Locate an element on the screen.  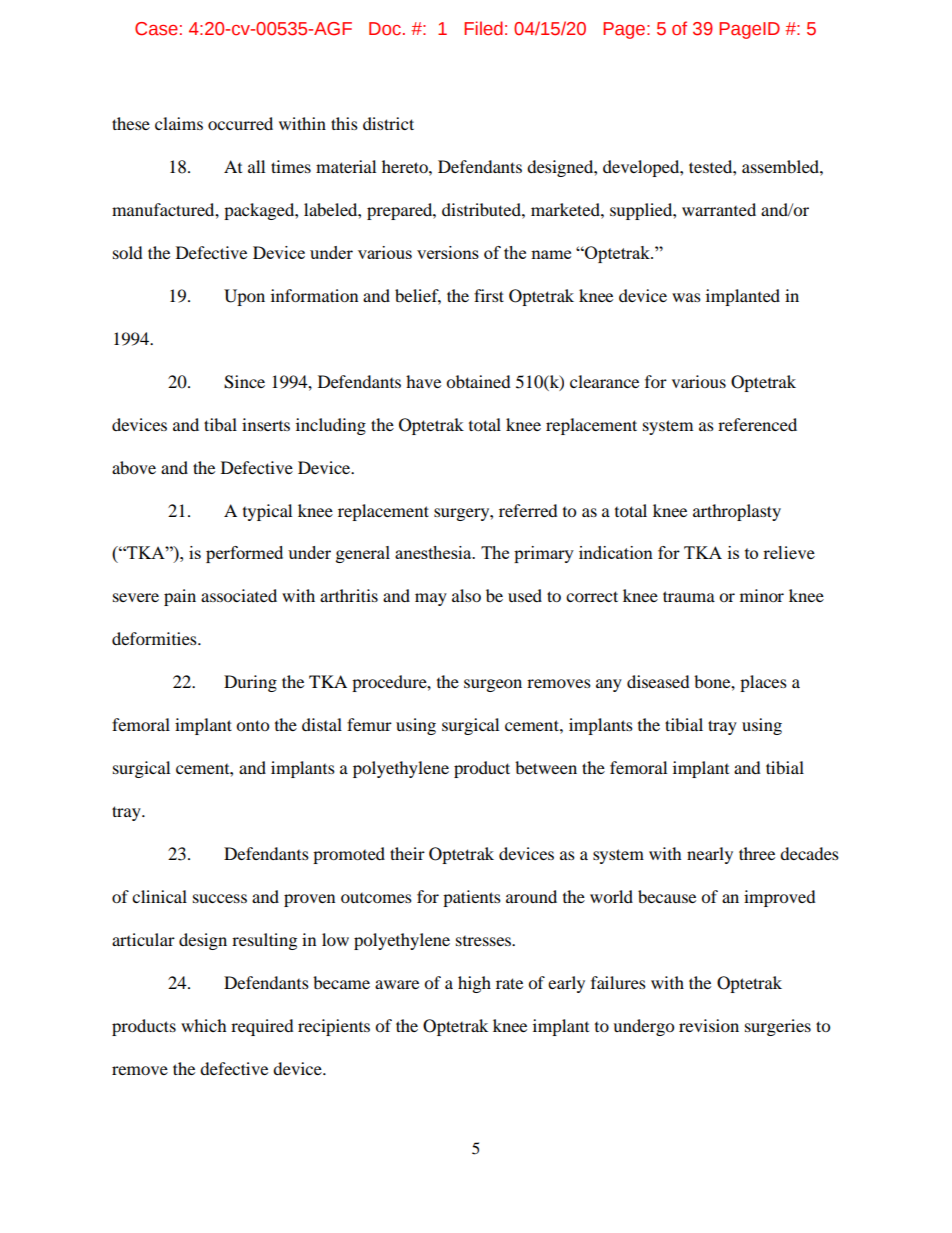
places is located at coordinates (763, 683).
